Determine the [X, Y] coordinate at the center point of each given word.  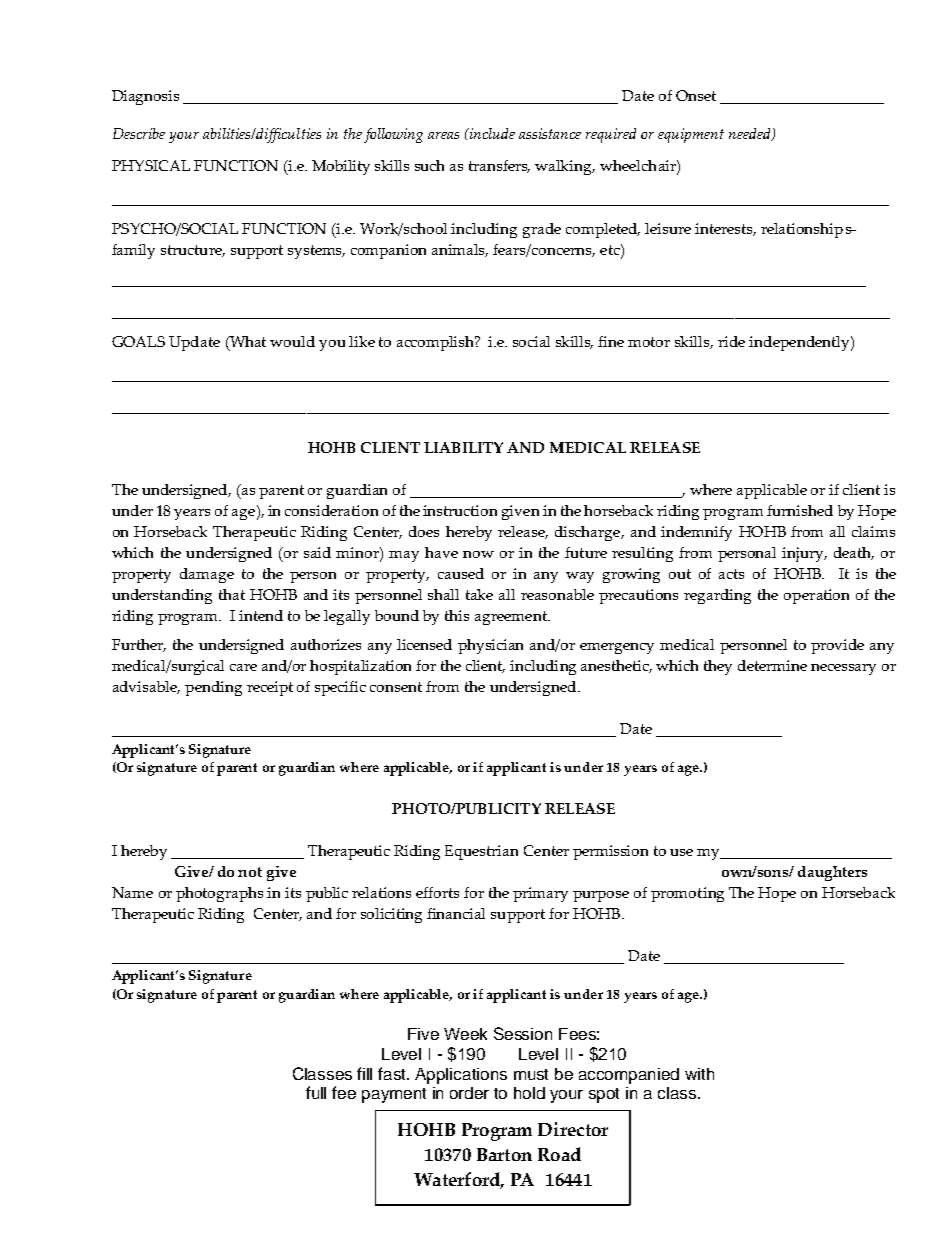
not [250, 872]
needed [751, 134]
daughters [832, 873]
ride [731, 341]
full [316, 1092]
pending [213, 688]
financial [456, 913]
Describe [139, 133]
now [478, 554]
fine [611, 341]
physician [490, 646]
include [491, 133]
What [247, 343]
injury [804, 554]
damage [207, 575]
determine [772, 665]
